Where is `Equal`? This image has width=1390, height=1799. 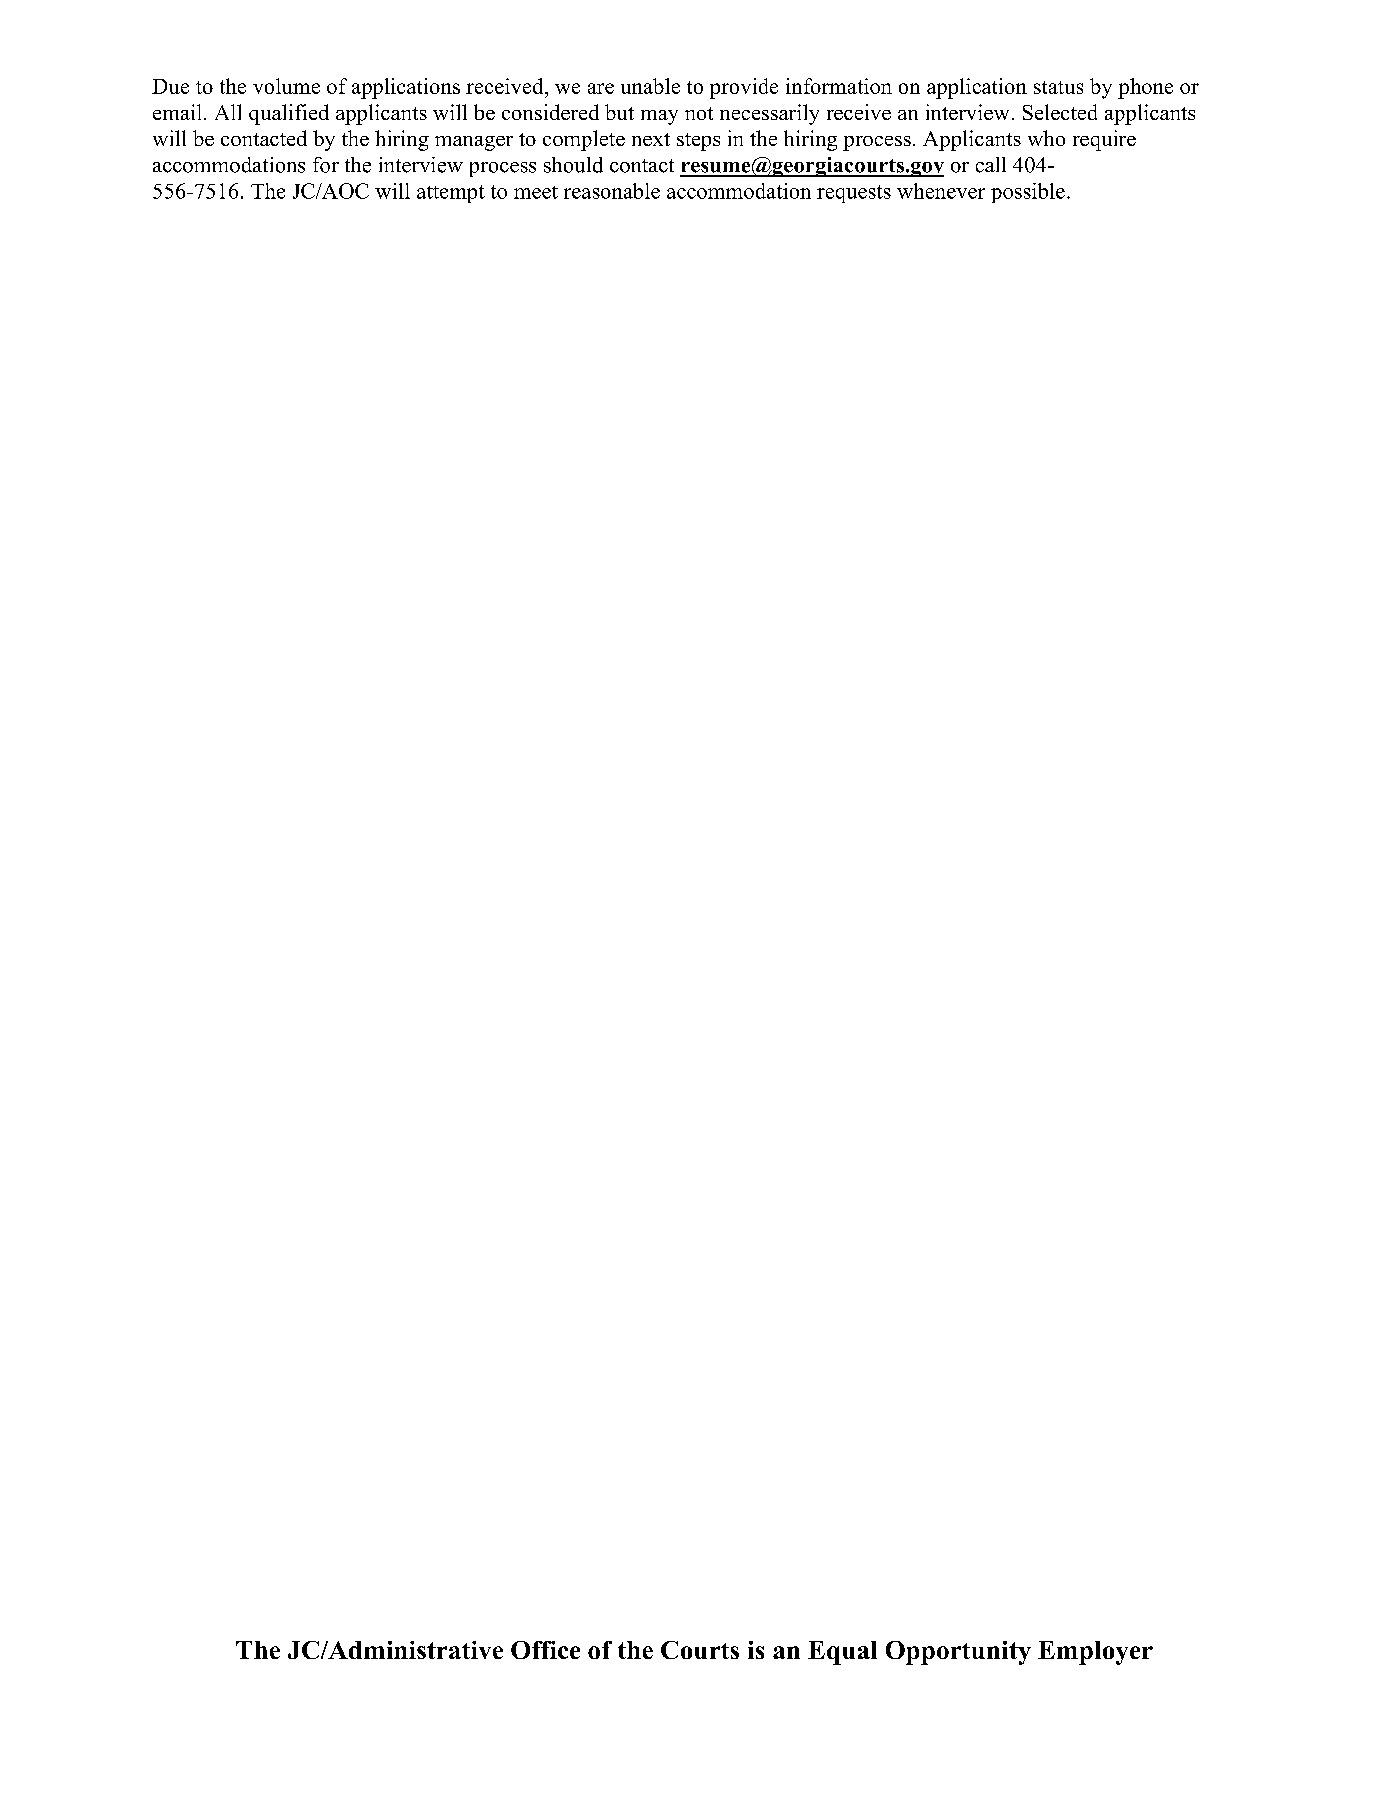 Equal is located at coordinates (842, 1653).
